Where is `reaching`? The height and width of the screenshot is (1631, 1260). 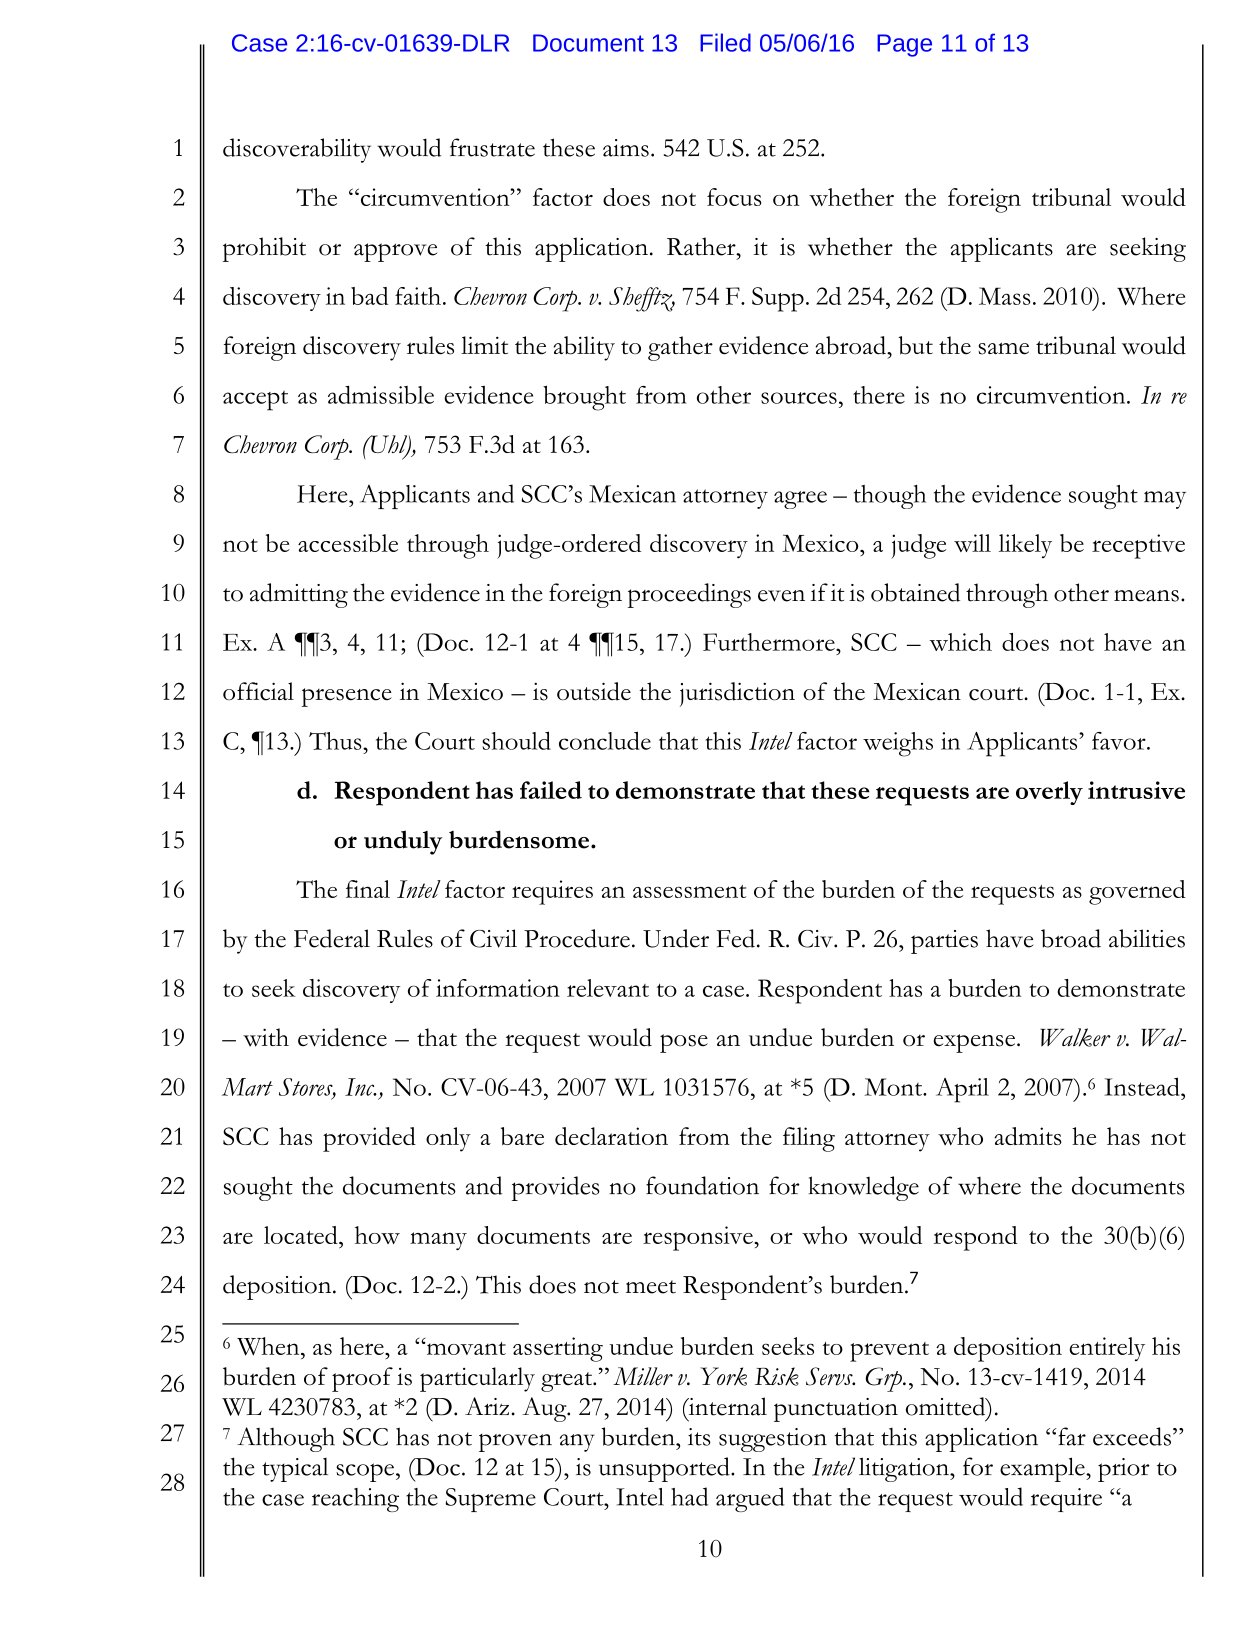 reaching is located at coordinates (355, 1500).
